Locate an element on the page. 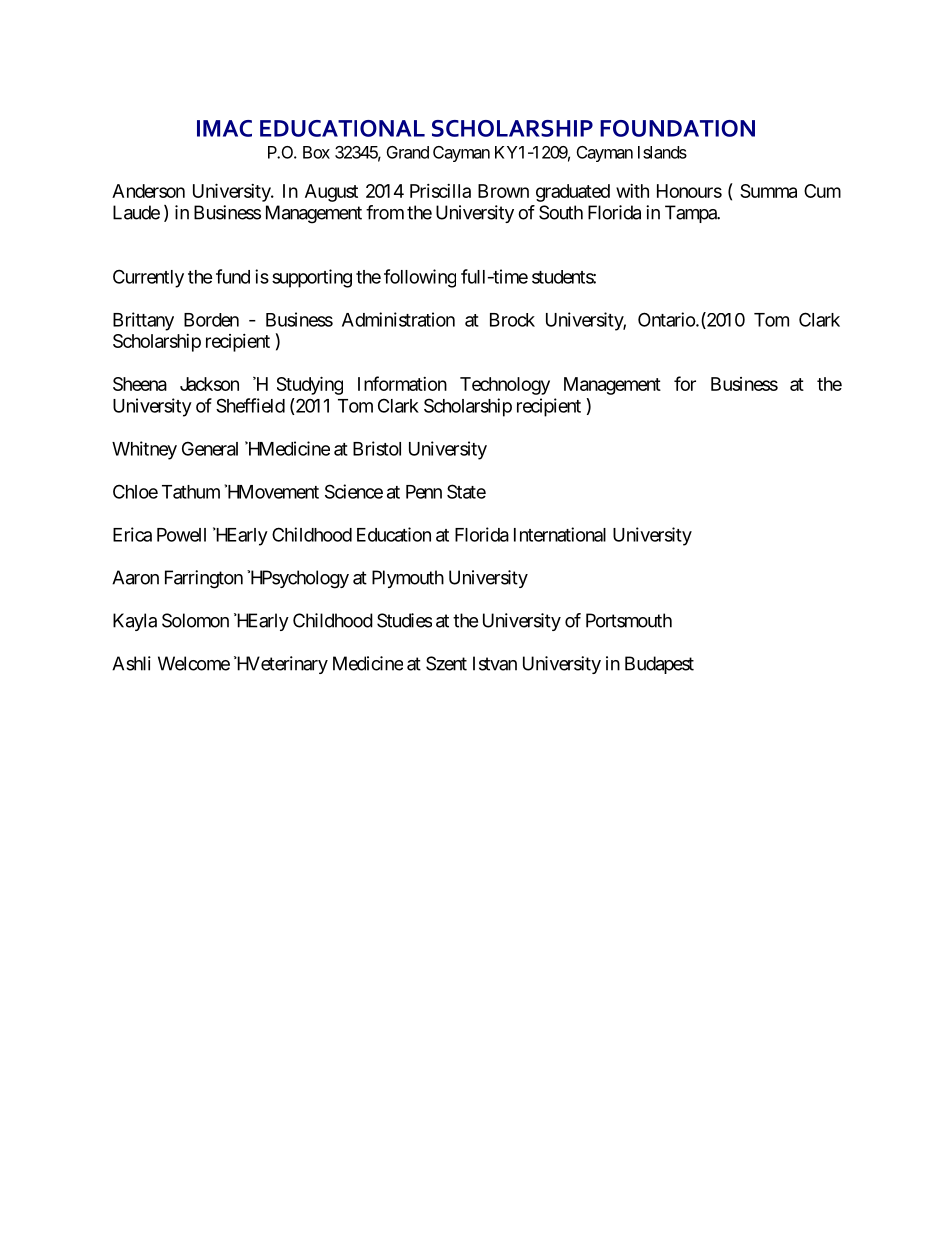  Istvan is located at coordinates (495, 663).
